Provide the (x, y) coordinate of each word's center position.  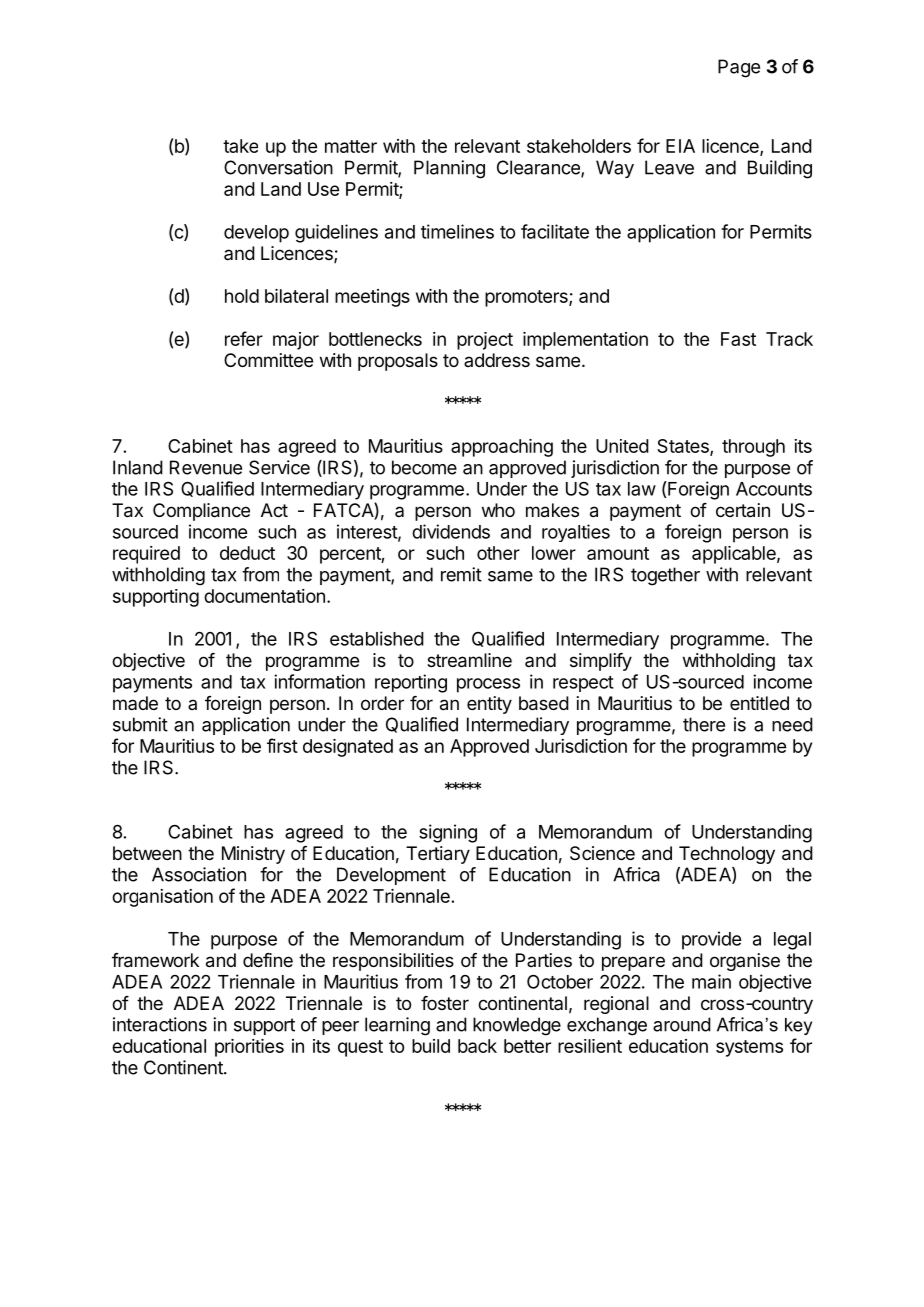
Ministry (253, 855)
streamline (469, 660)
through (753, 448)
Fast (738, 339)
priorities (249, 1048)
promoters (527, 298)
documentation (264, 596)
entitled (759, 703)
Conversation (278, 167)
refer (244, 338)
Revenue (206, 467)
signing (448, 833)
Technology (727, 855)
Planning (449, 169)
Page (739, 68)
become (424, 467)
